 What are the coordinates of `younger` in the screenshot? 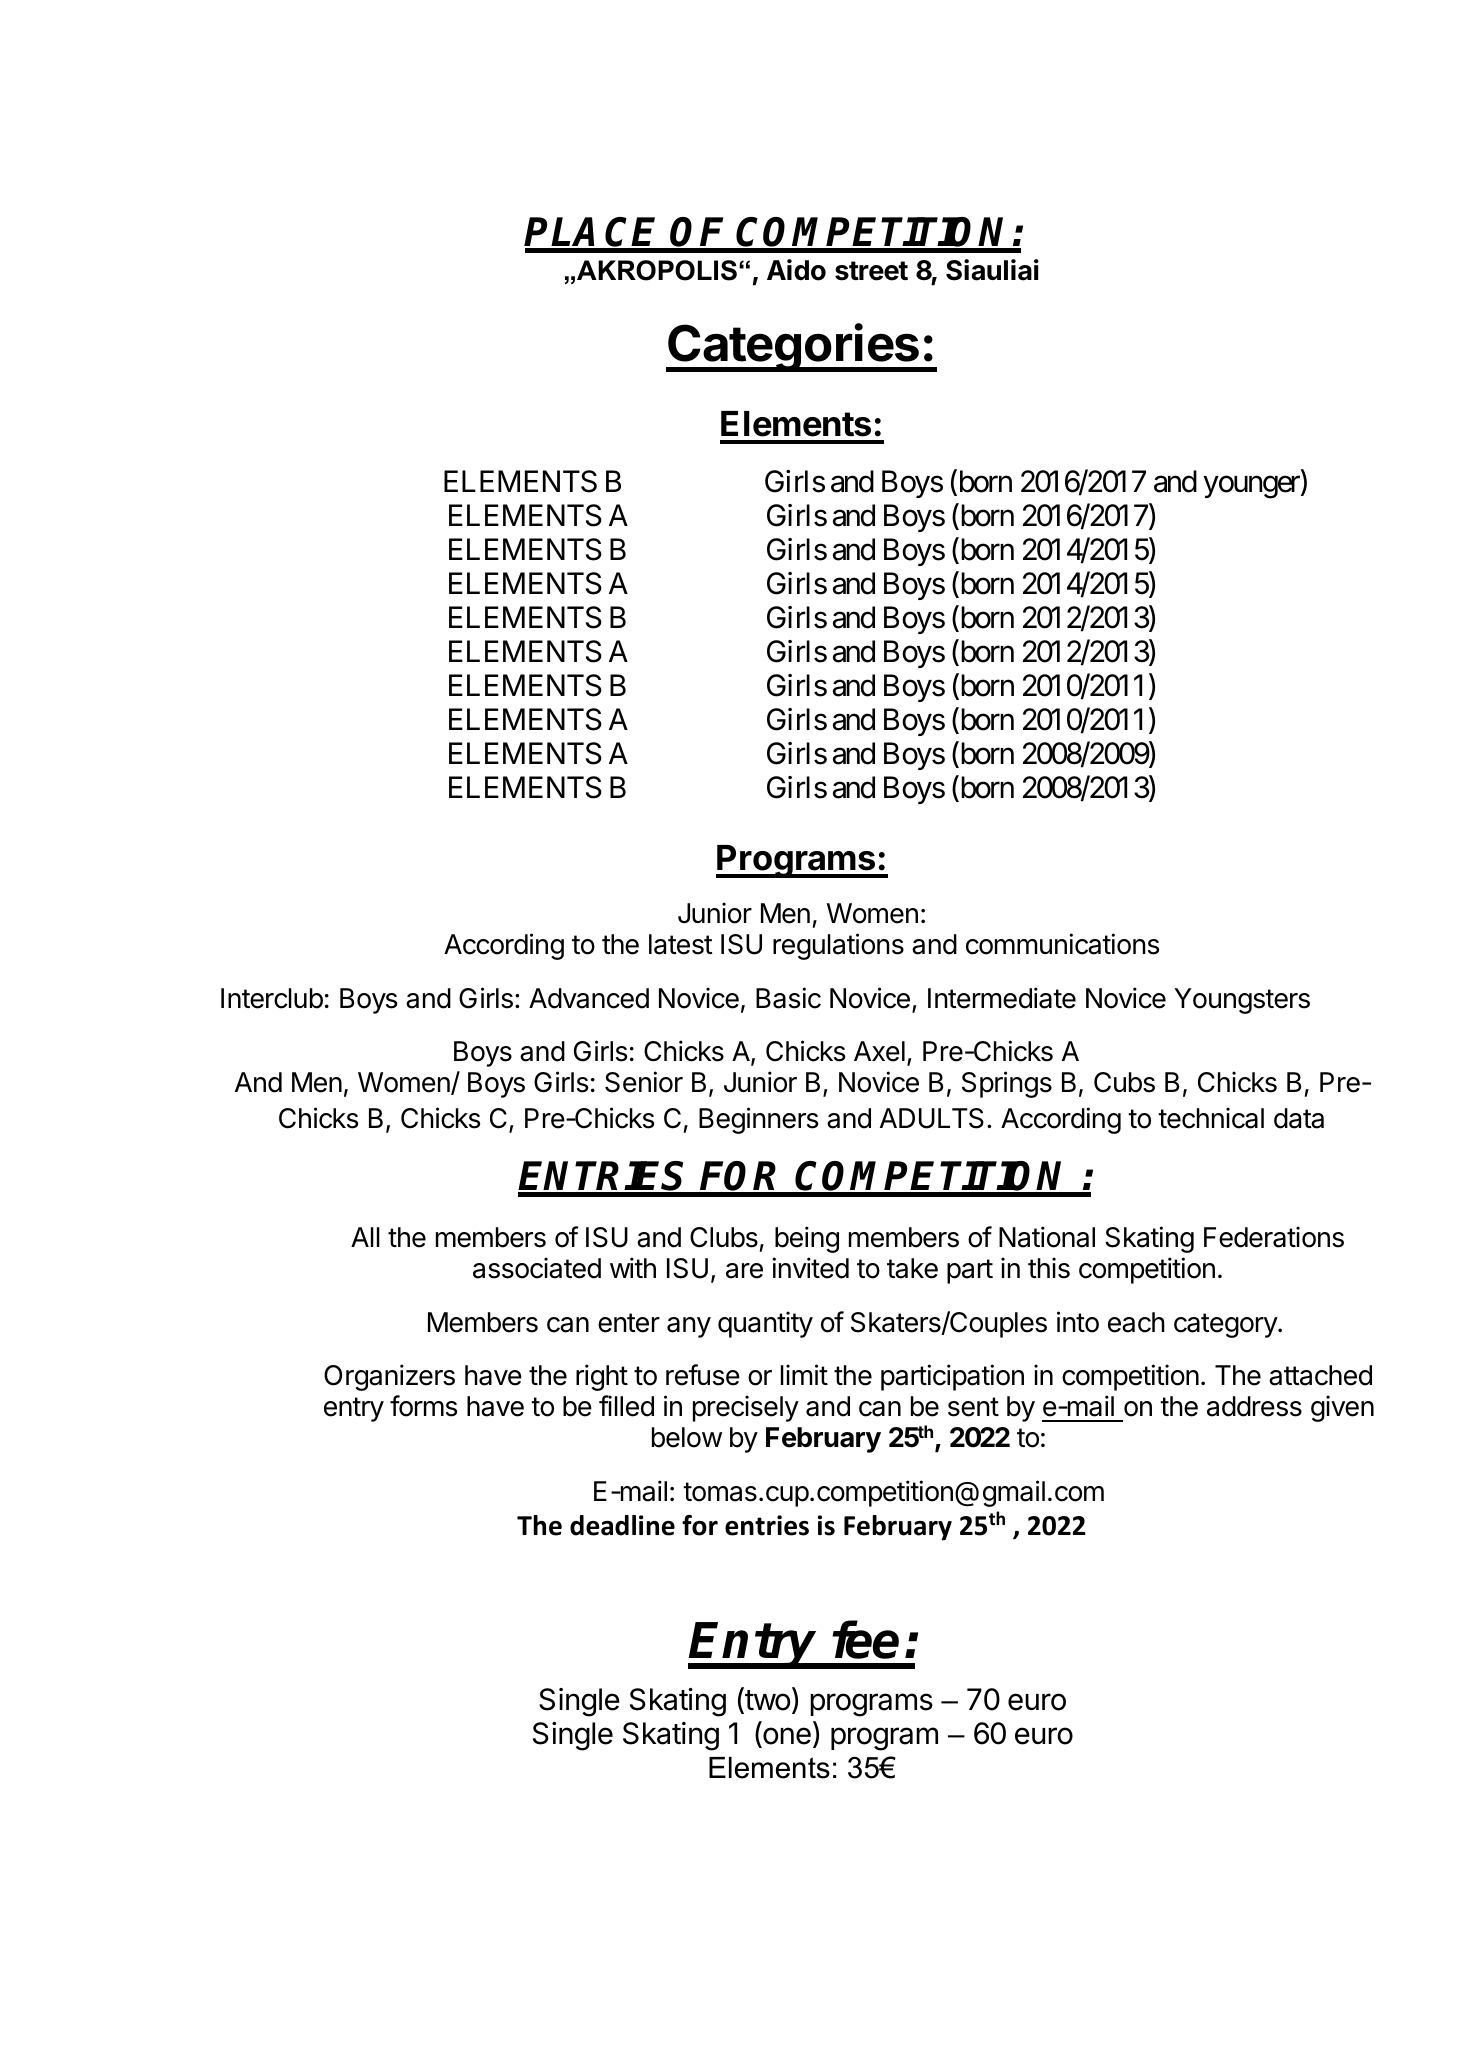 It's located at (1252, 487).
